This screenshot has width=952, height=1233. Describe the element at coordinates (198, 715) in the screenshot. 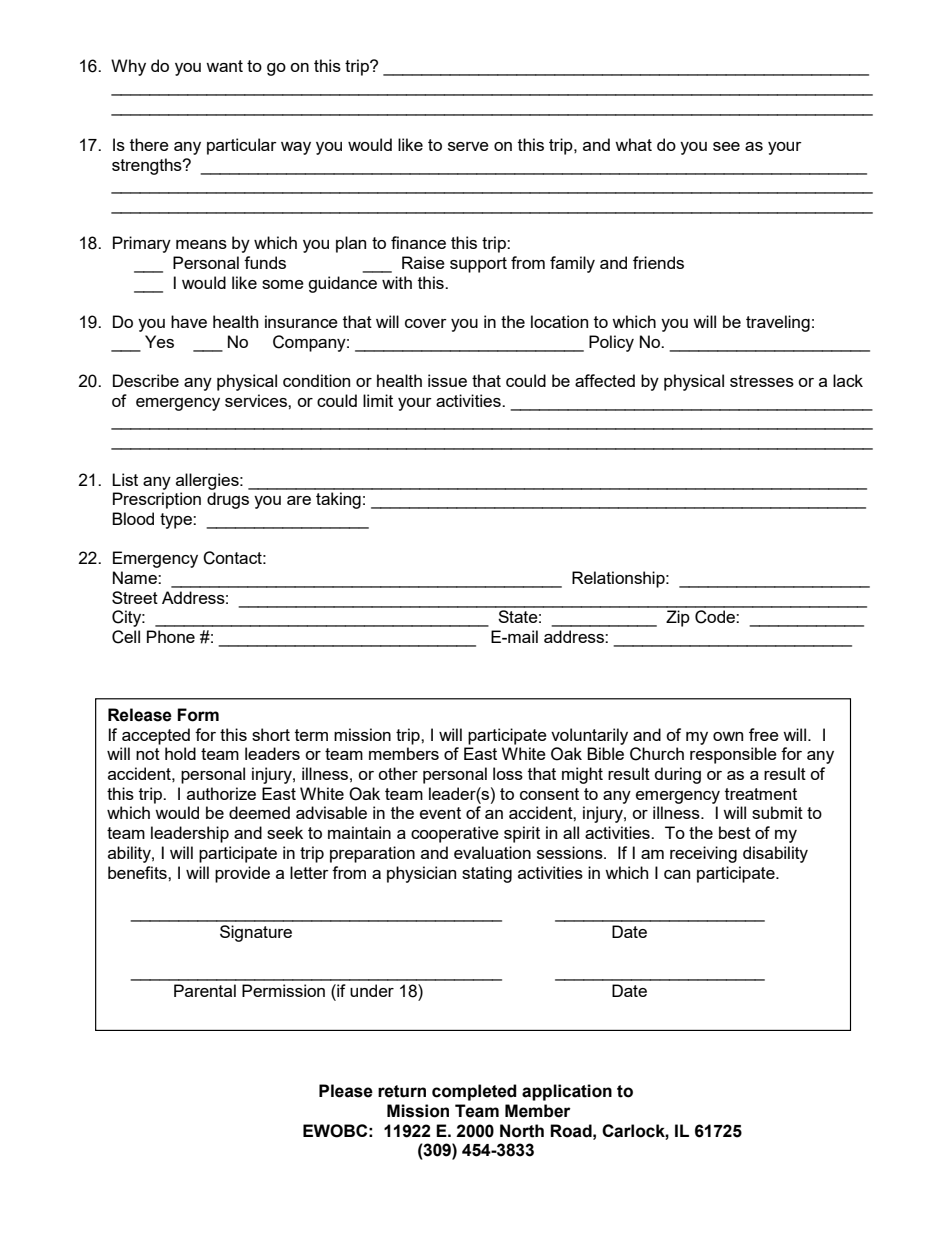

I see `Form` at that location.
